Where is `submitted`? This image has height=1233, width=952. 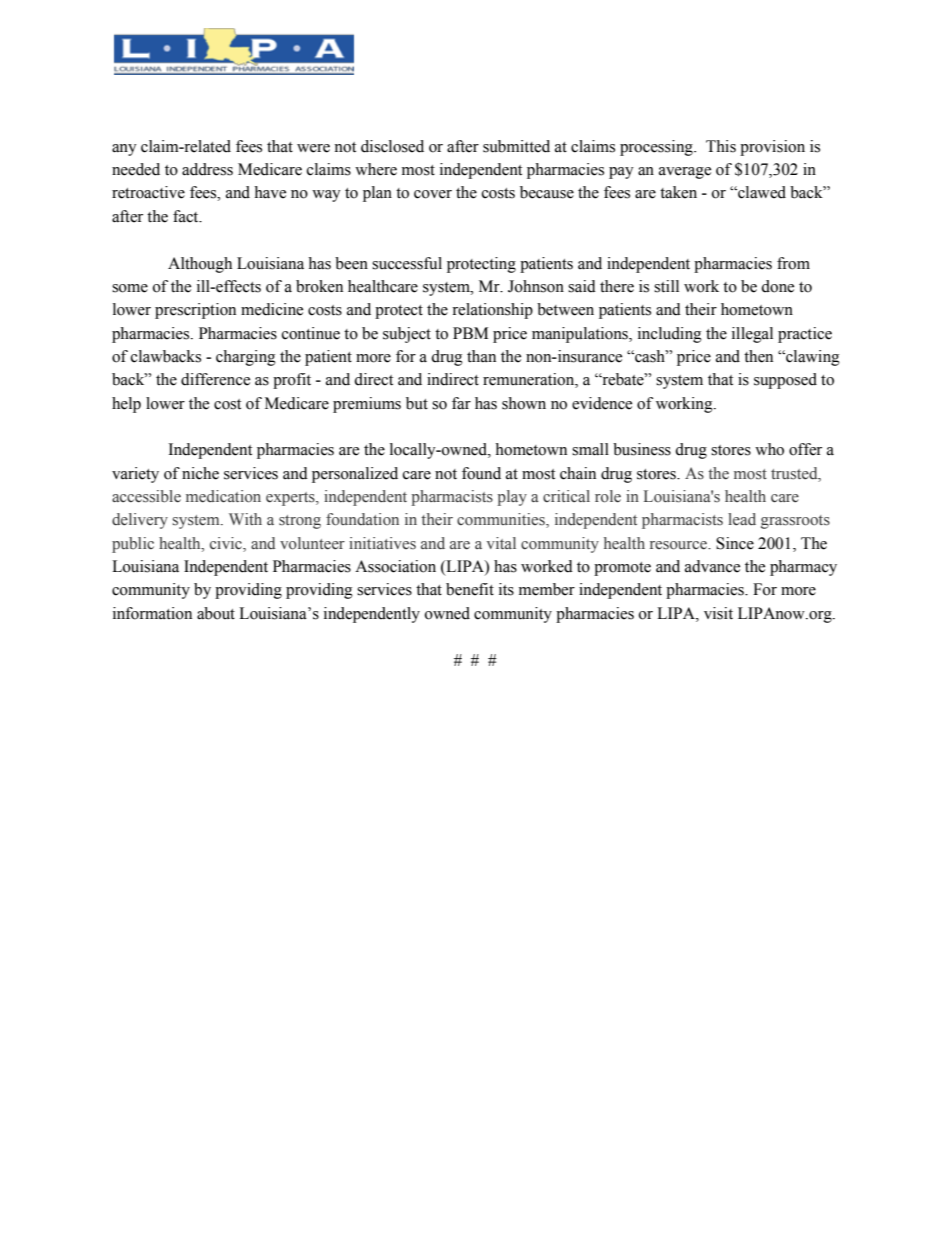 submitted is located at coordinates (516, 146).
